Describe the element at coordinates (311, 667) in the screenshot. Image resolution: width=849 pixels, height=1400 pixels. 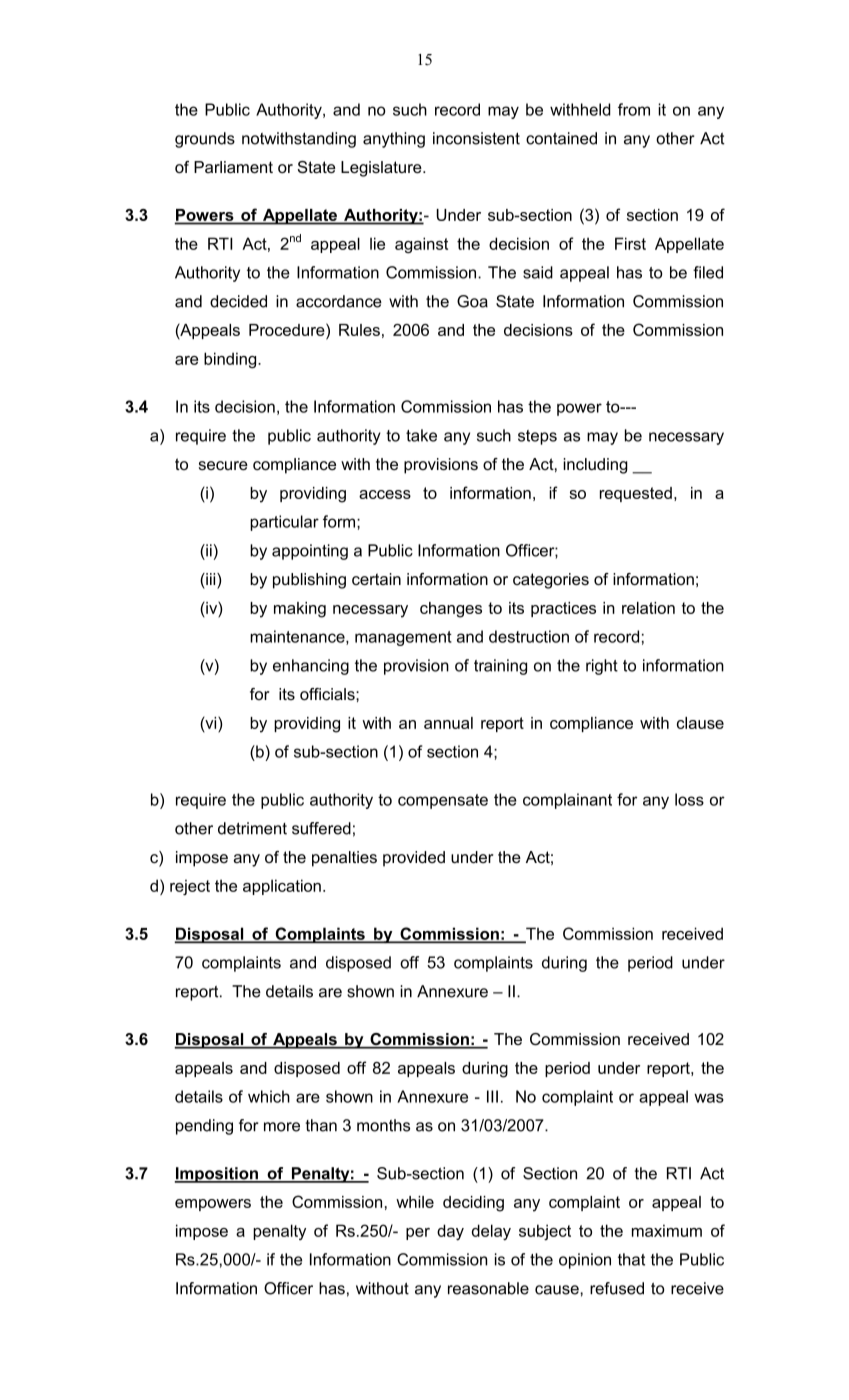
I see `enhancing` at that location.
